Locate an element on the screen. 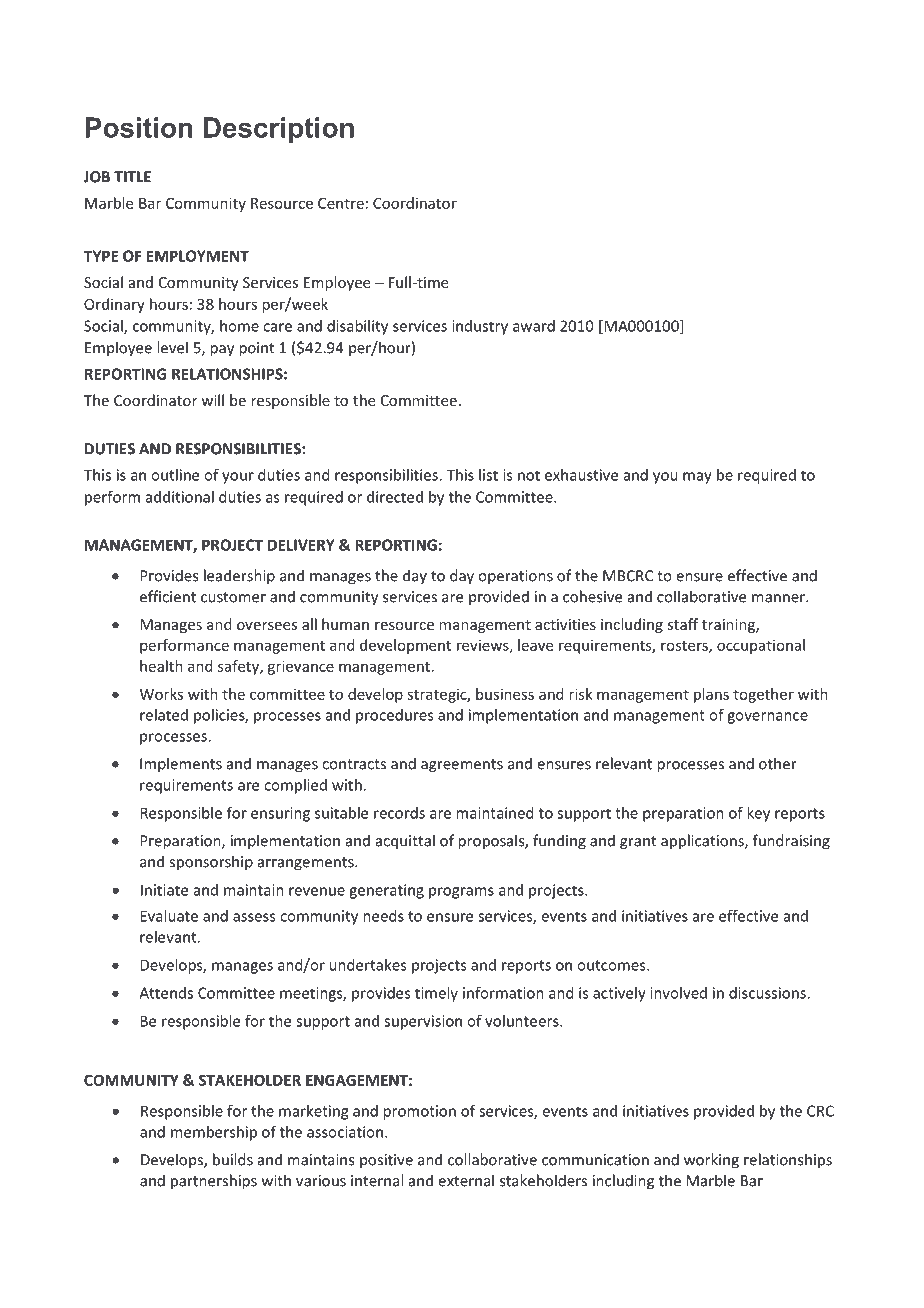 This screenshot has height=1308, width=924. sponsorship is located at coordinates (211, 863).
